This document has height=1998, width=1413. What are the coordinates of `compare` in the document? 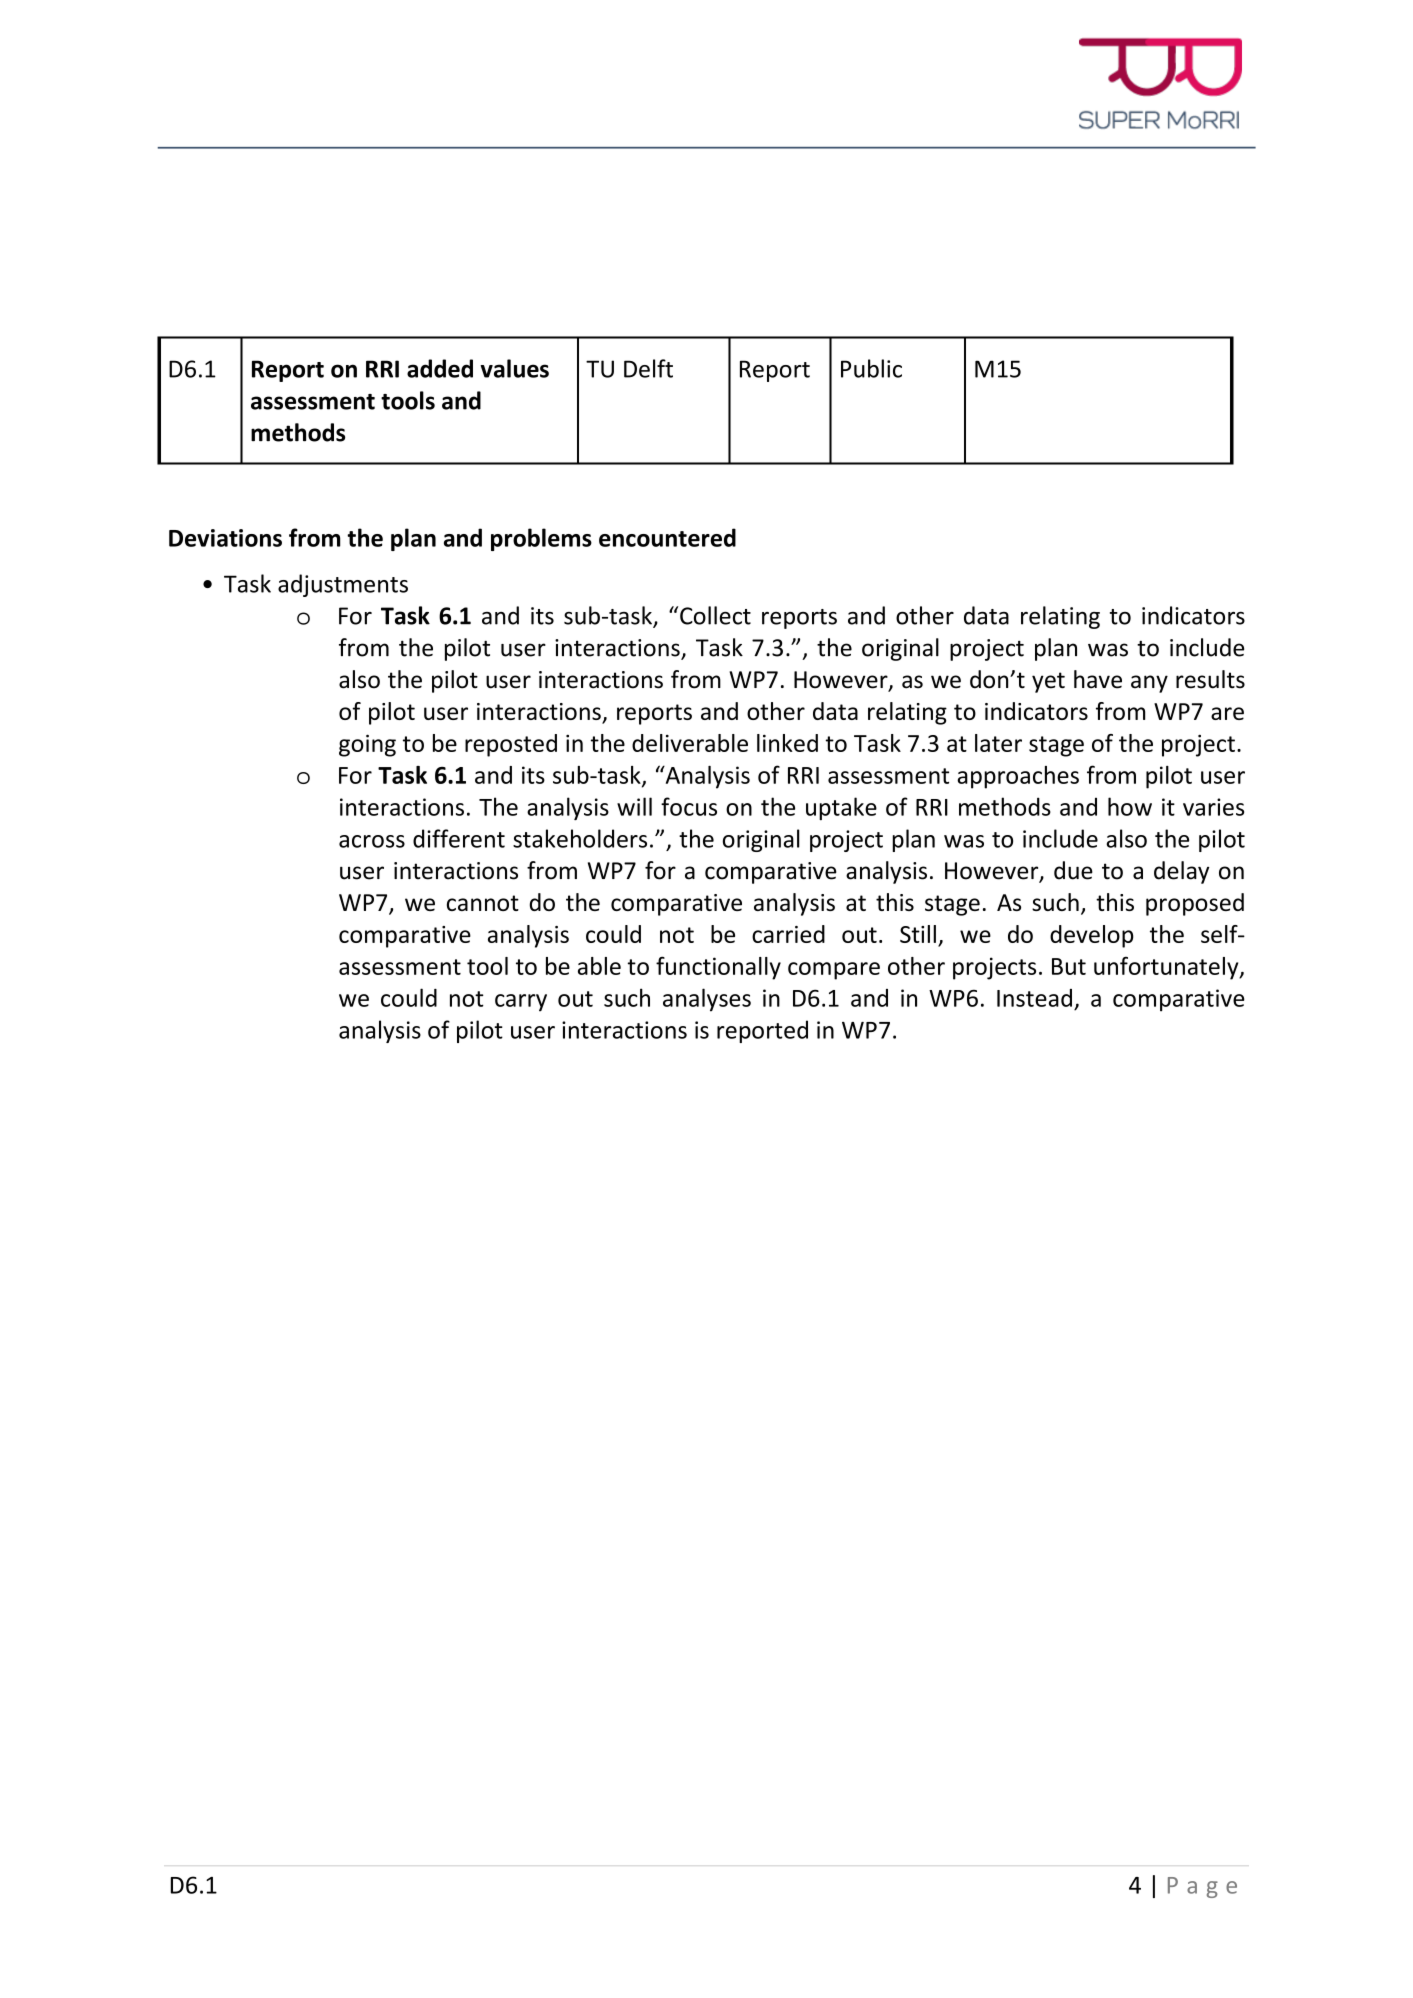 It's located at (834, 971).
